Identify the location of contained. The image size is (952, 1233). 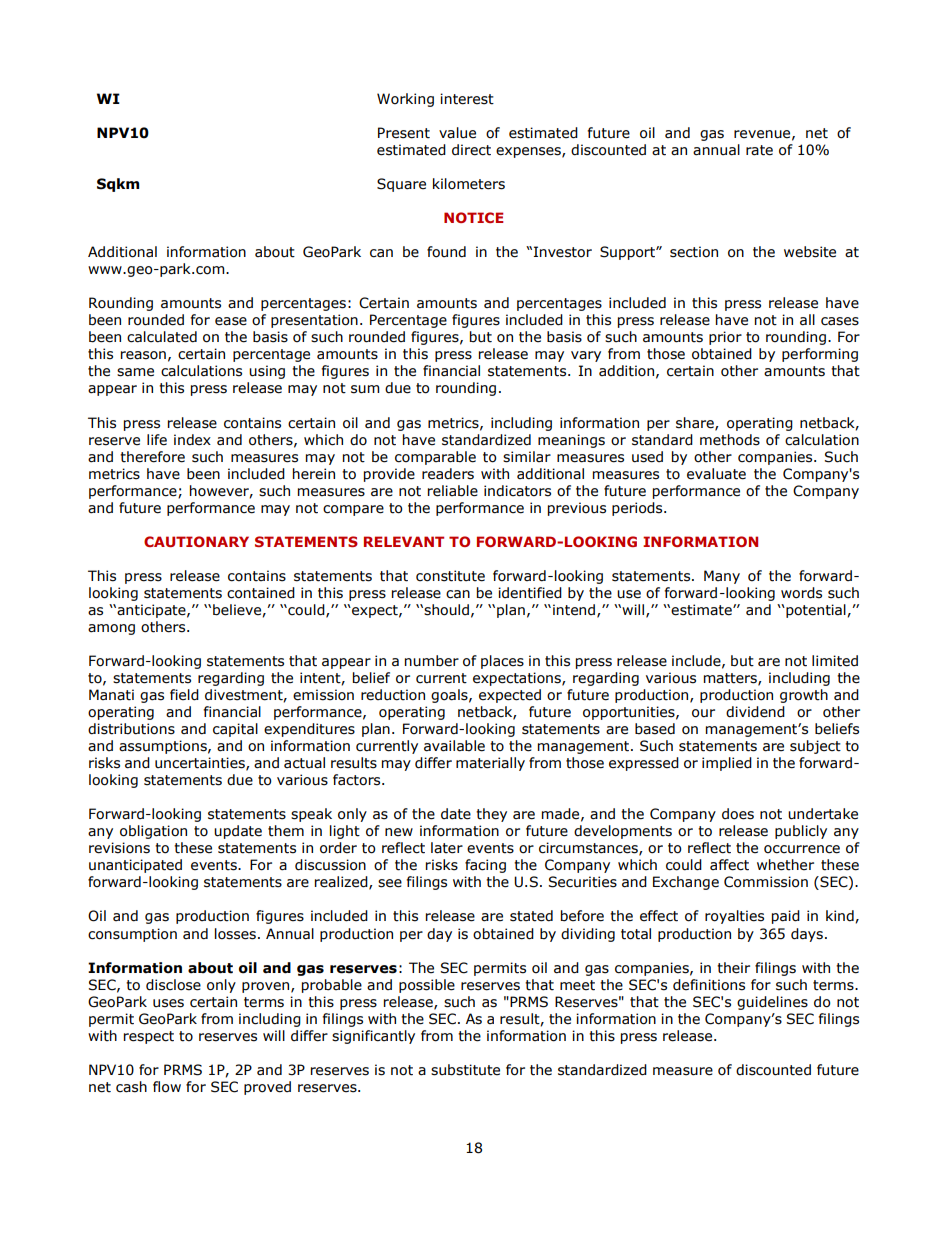
(261, 593).
